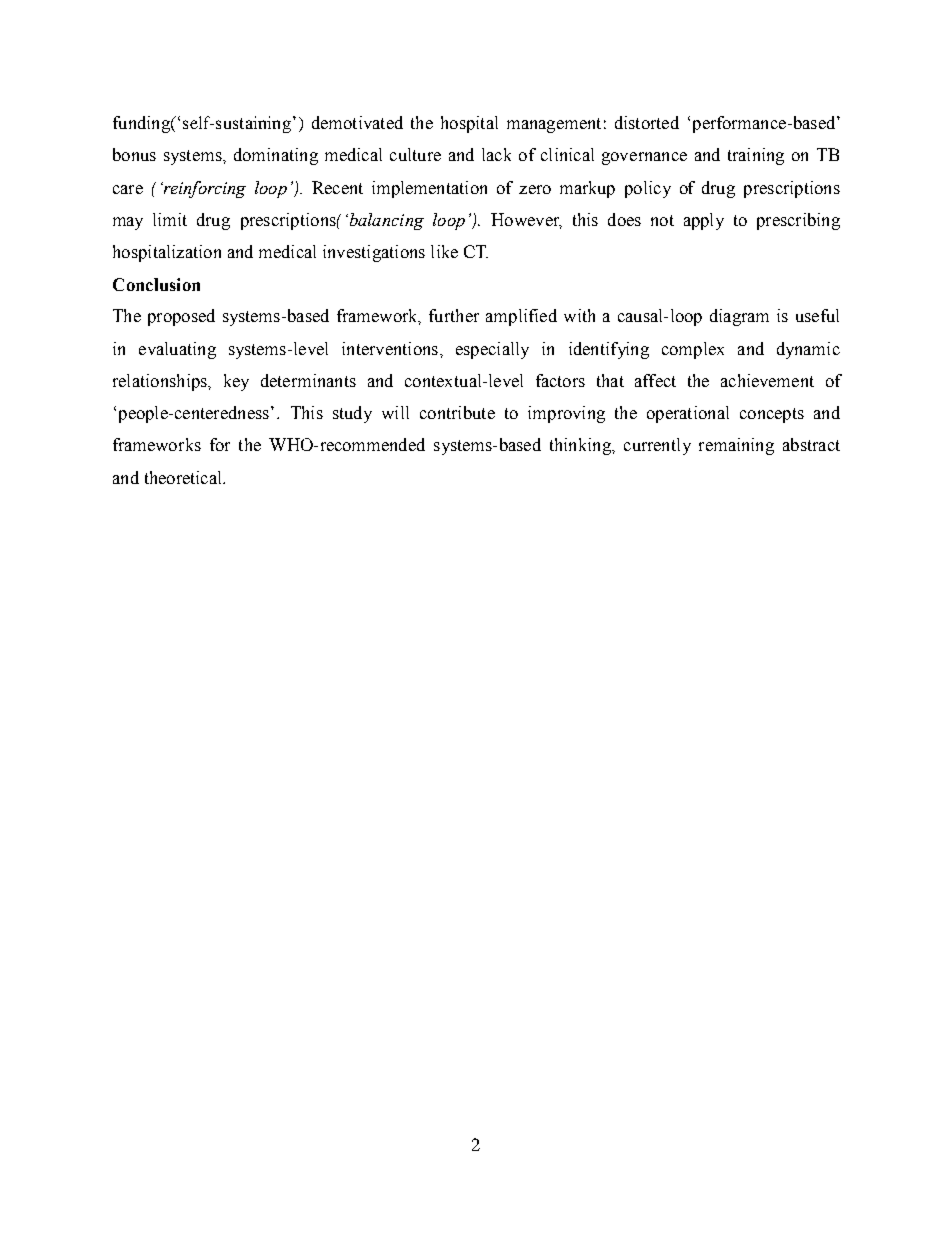 Image resolution: width=952 pixels, height=1233 pixels. What do you see at coordinates (756, 156) in the image?
I see `training` at bounding box center [756, 156].
